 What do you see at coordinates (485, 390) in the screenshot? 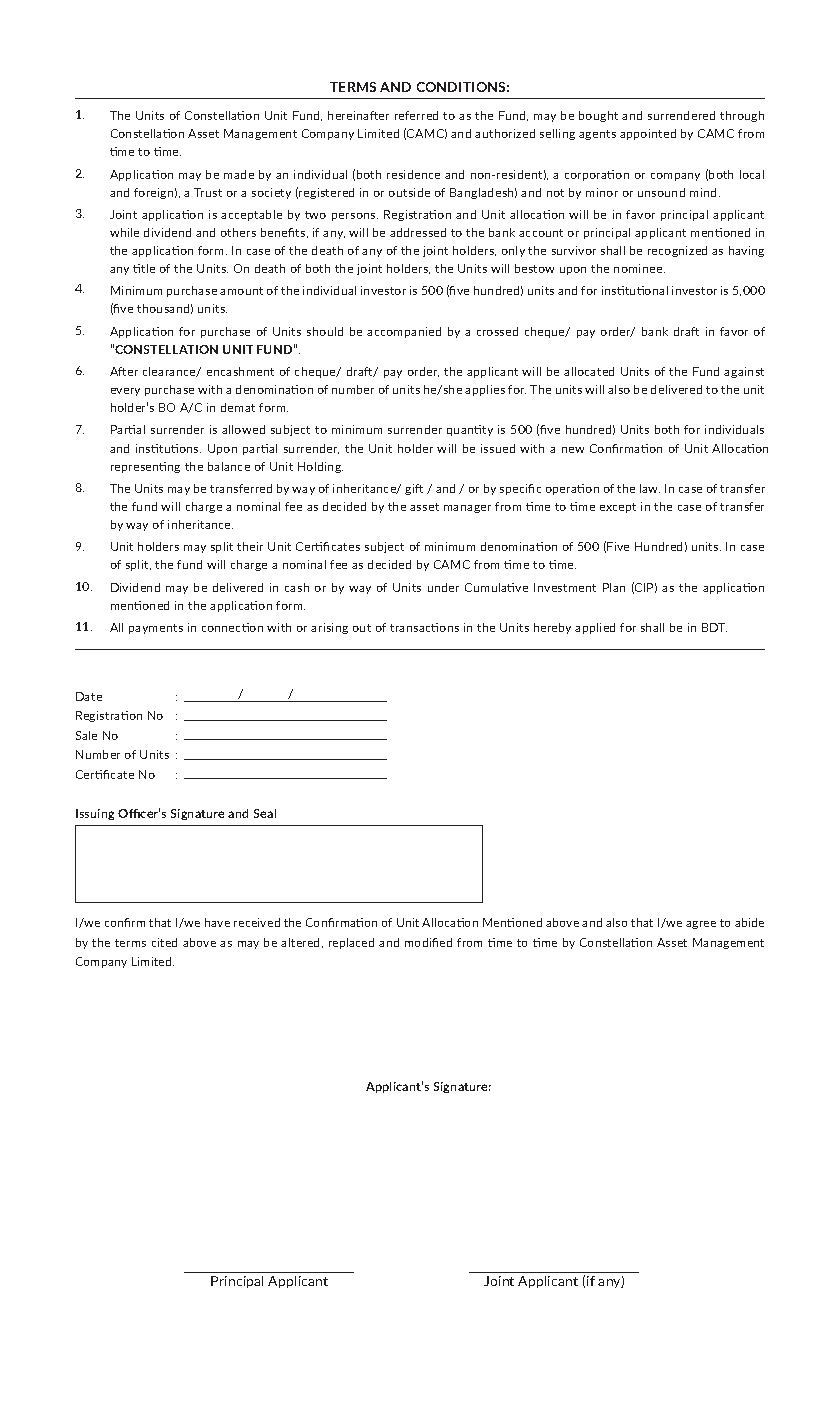
I see `applies` at bounding box center [485, 390].
